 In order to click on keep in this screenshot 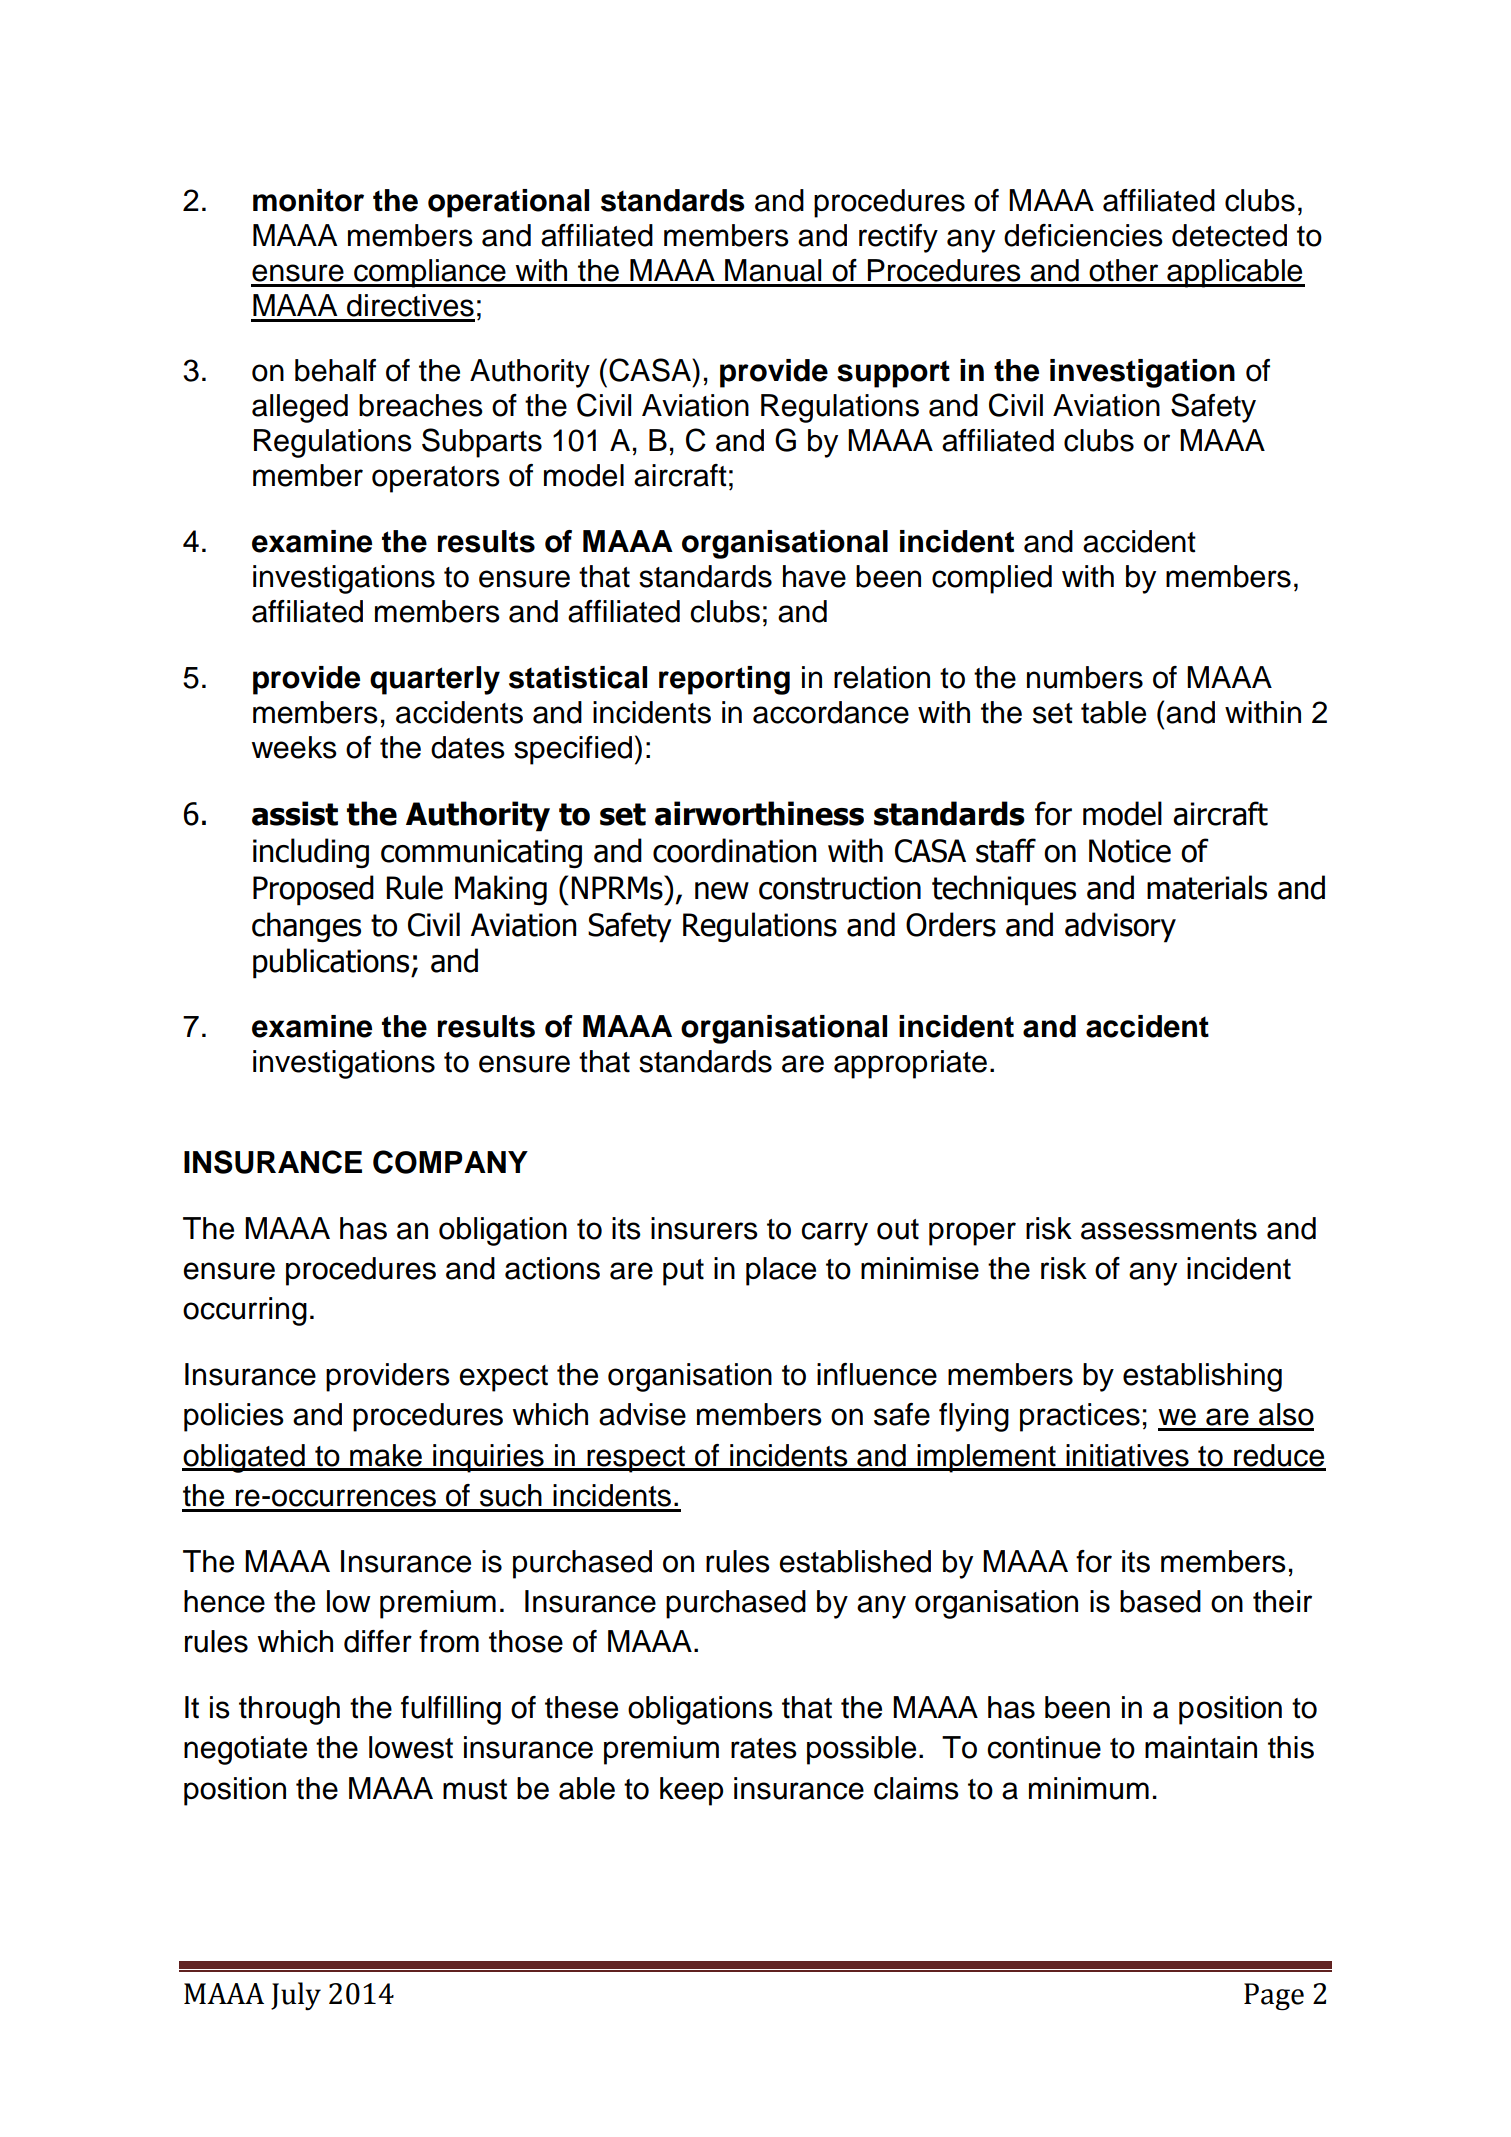, I will do `click(691, 1791)`.
